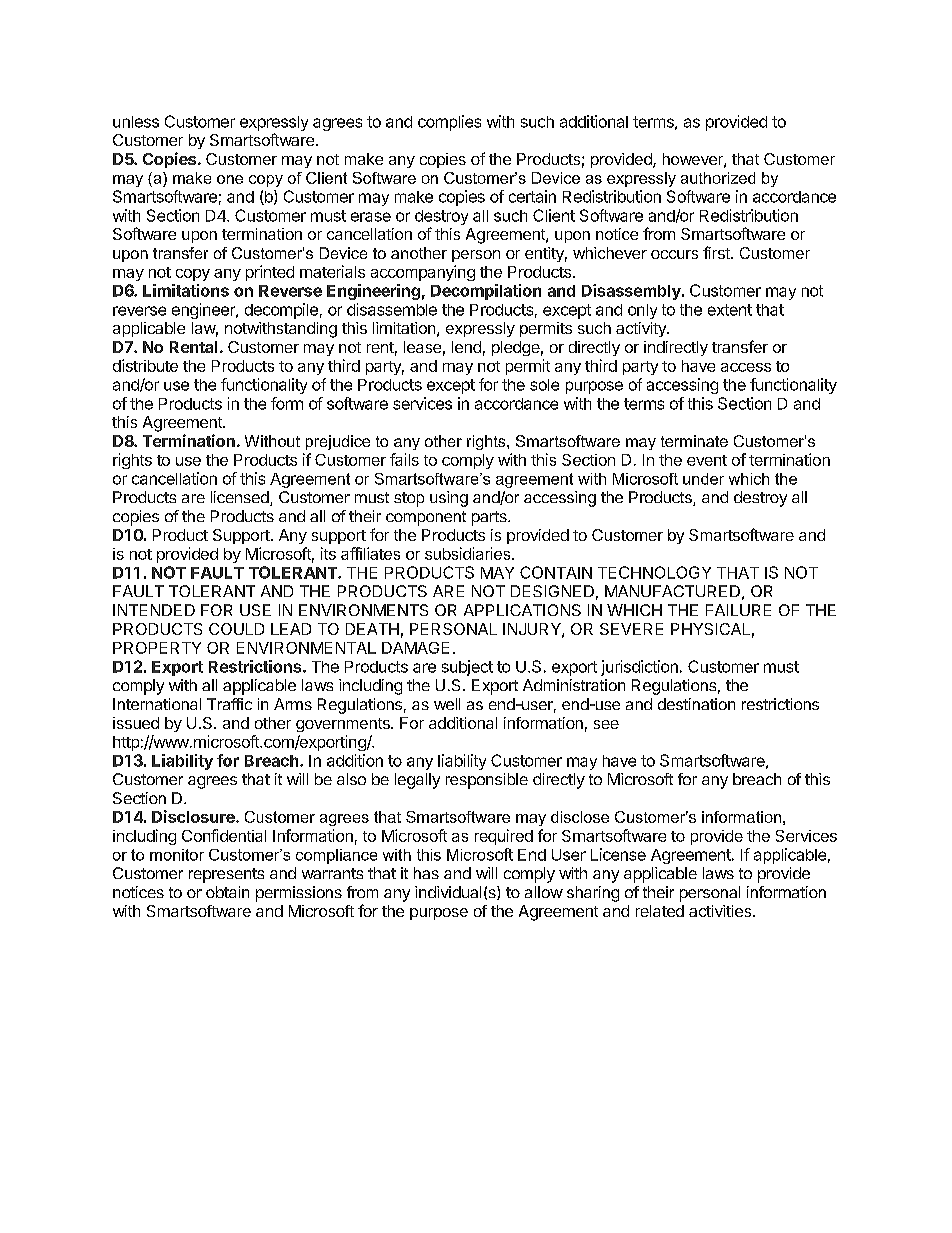  I want to click on authorized, so click(718, 178).
